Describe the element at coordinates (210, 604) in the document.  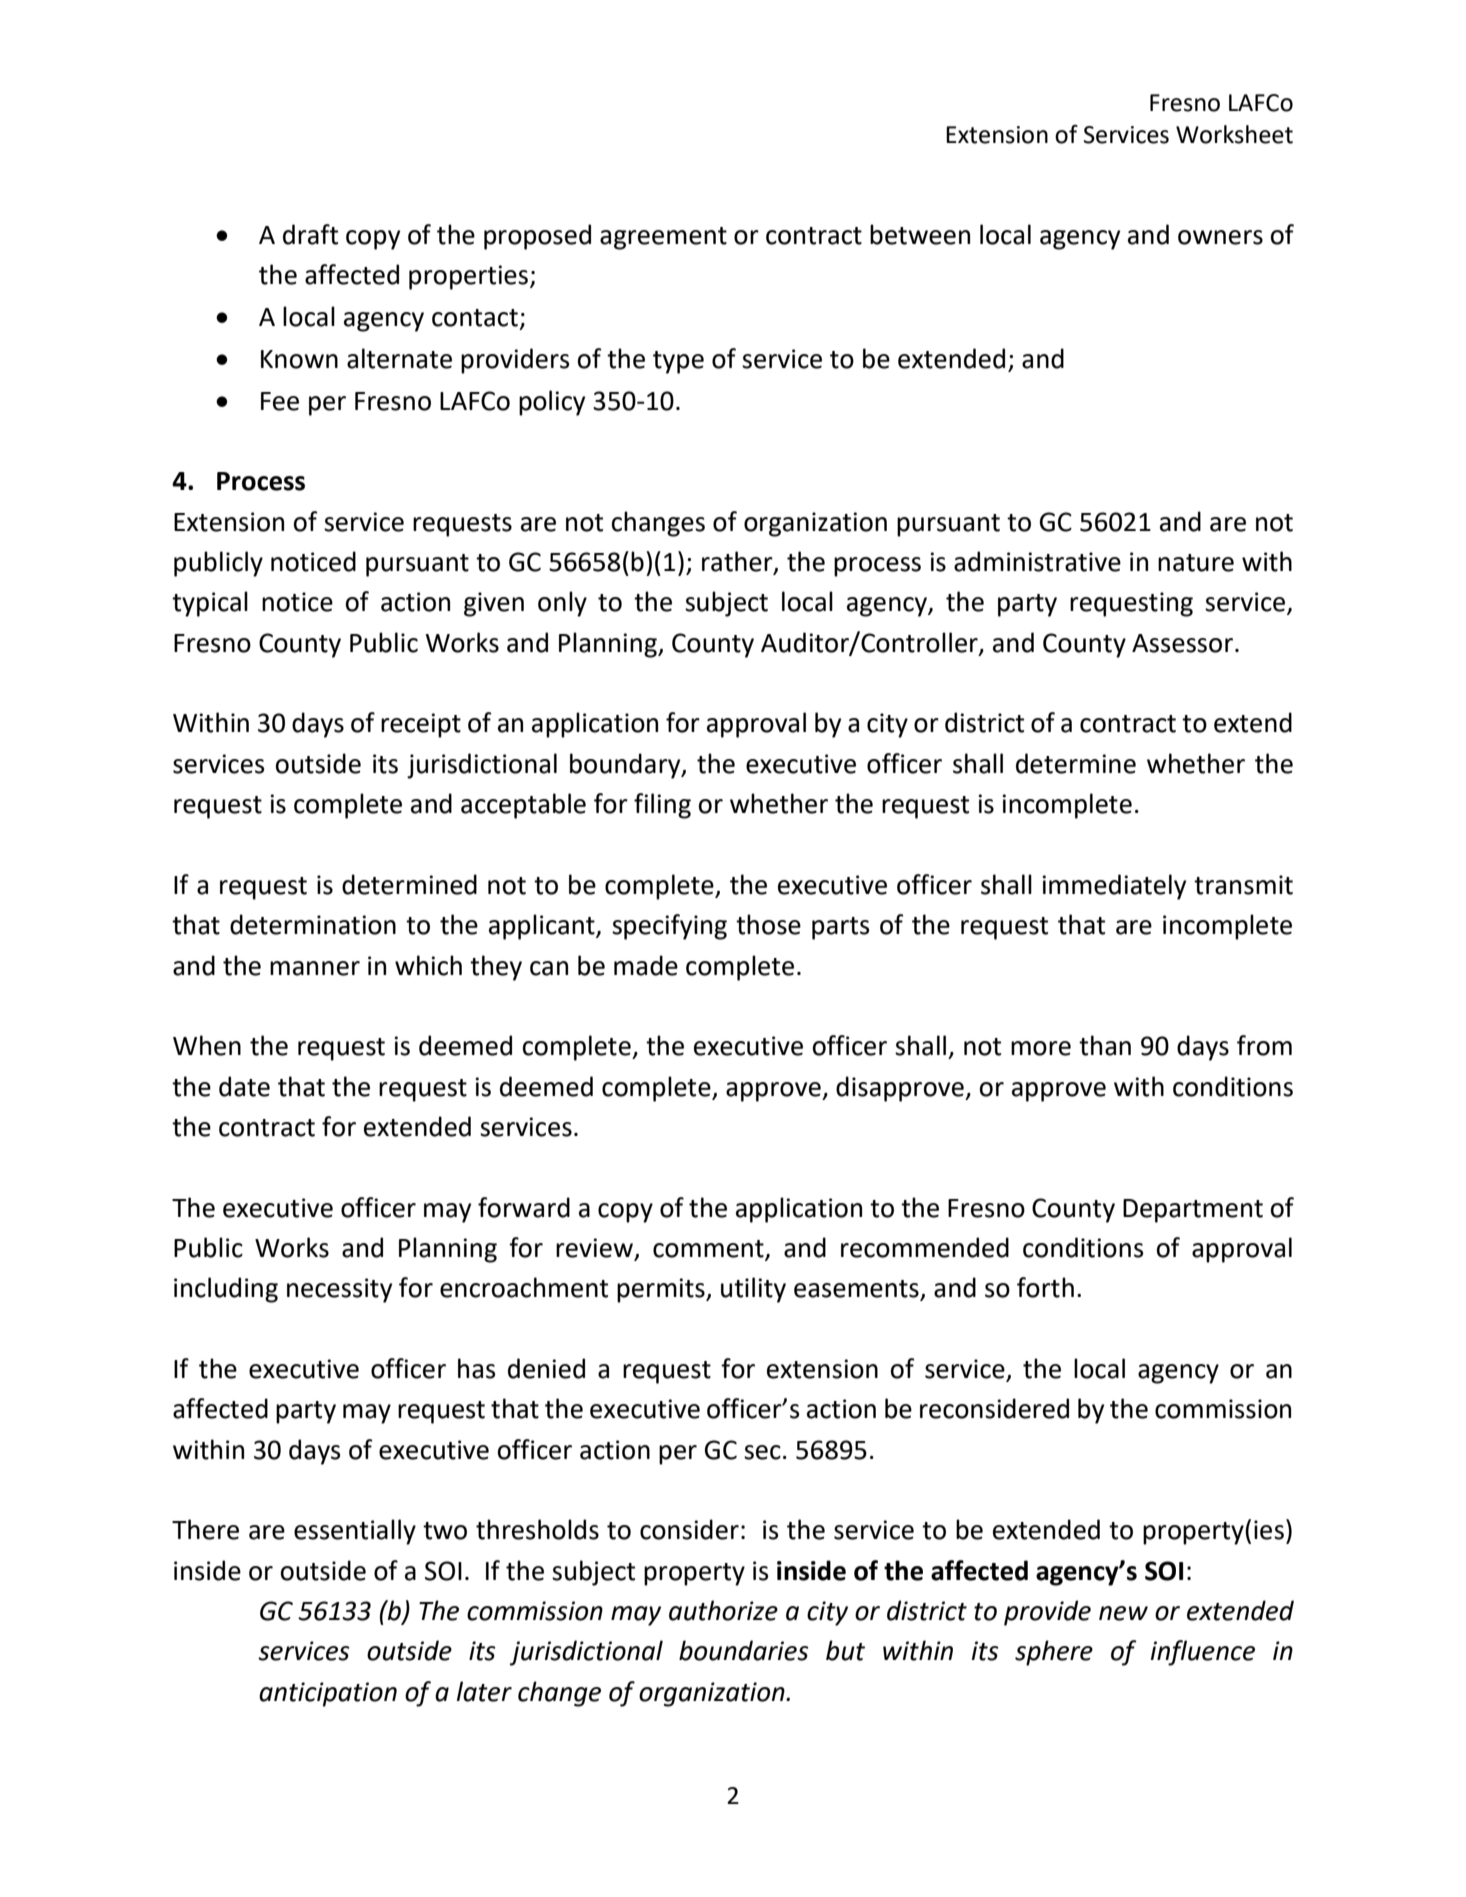
I see `typical` at that location.
